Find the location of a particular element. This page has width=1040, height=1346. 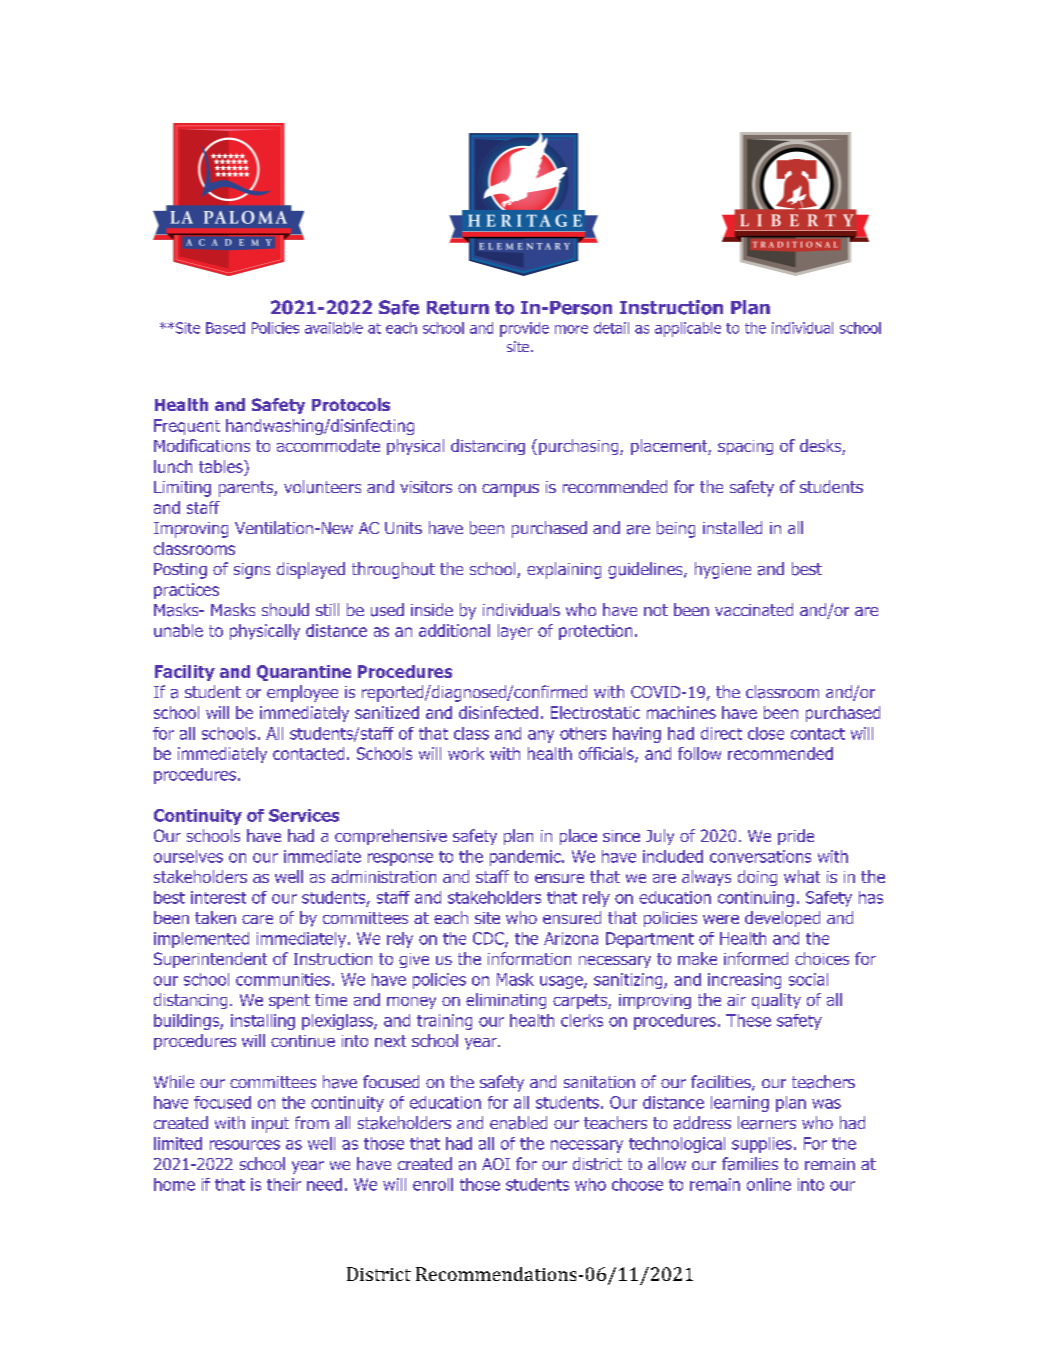

layer is located at coordinates (515, 632).
